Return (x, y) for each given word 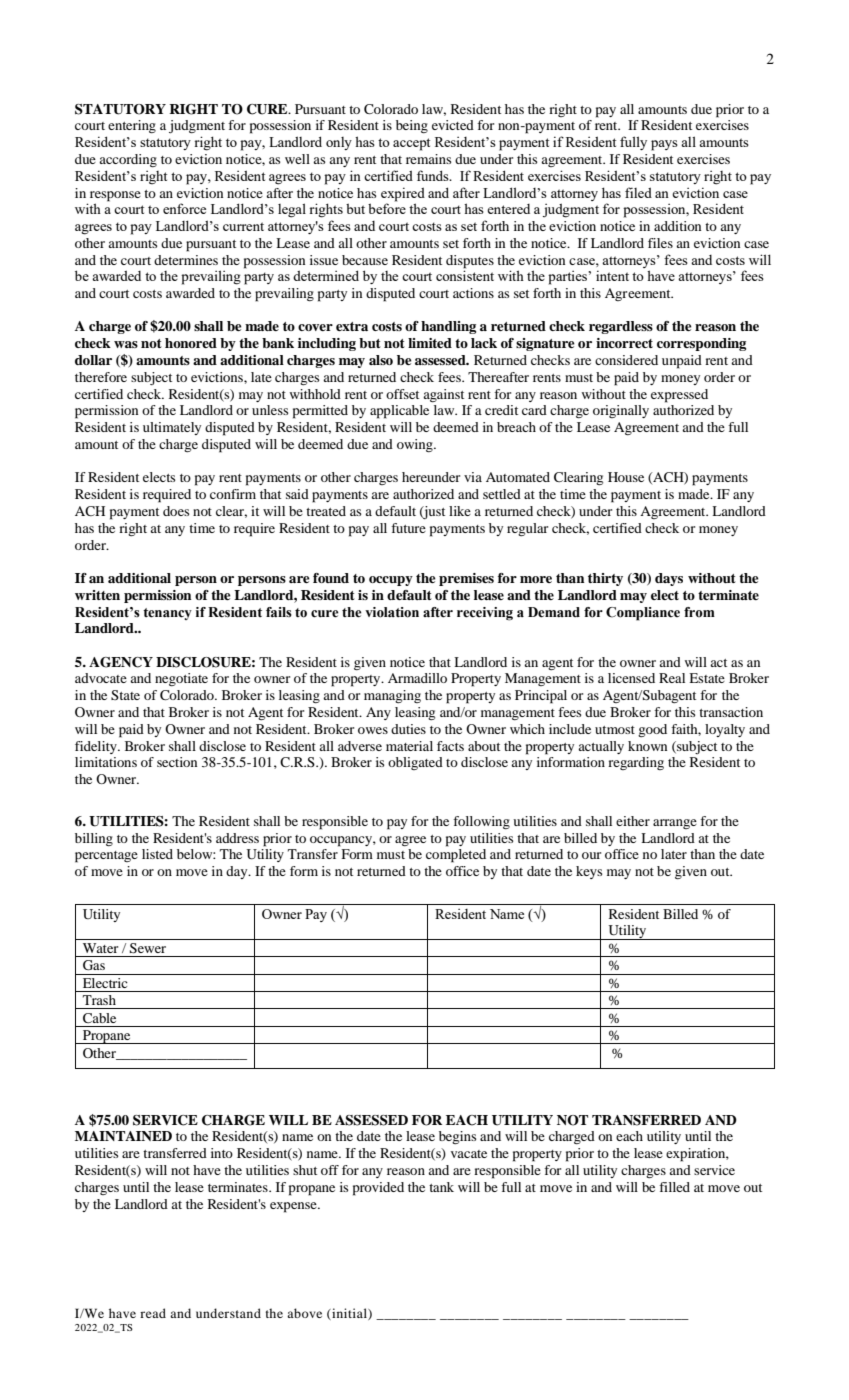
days (669, 579)
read (153, 1313)
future (408, 528)
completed (456, 856)
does (176, 511)
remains (428, 159)
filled (674, 1187)
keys (589, 872)
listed (157, 854)
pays (664, 145)
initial (349, 1314)
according (128, 160)
